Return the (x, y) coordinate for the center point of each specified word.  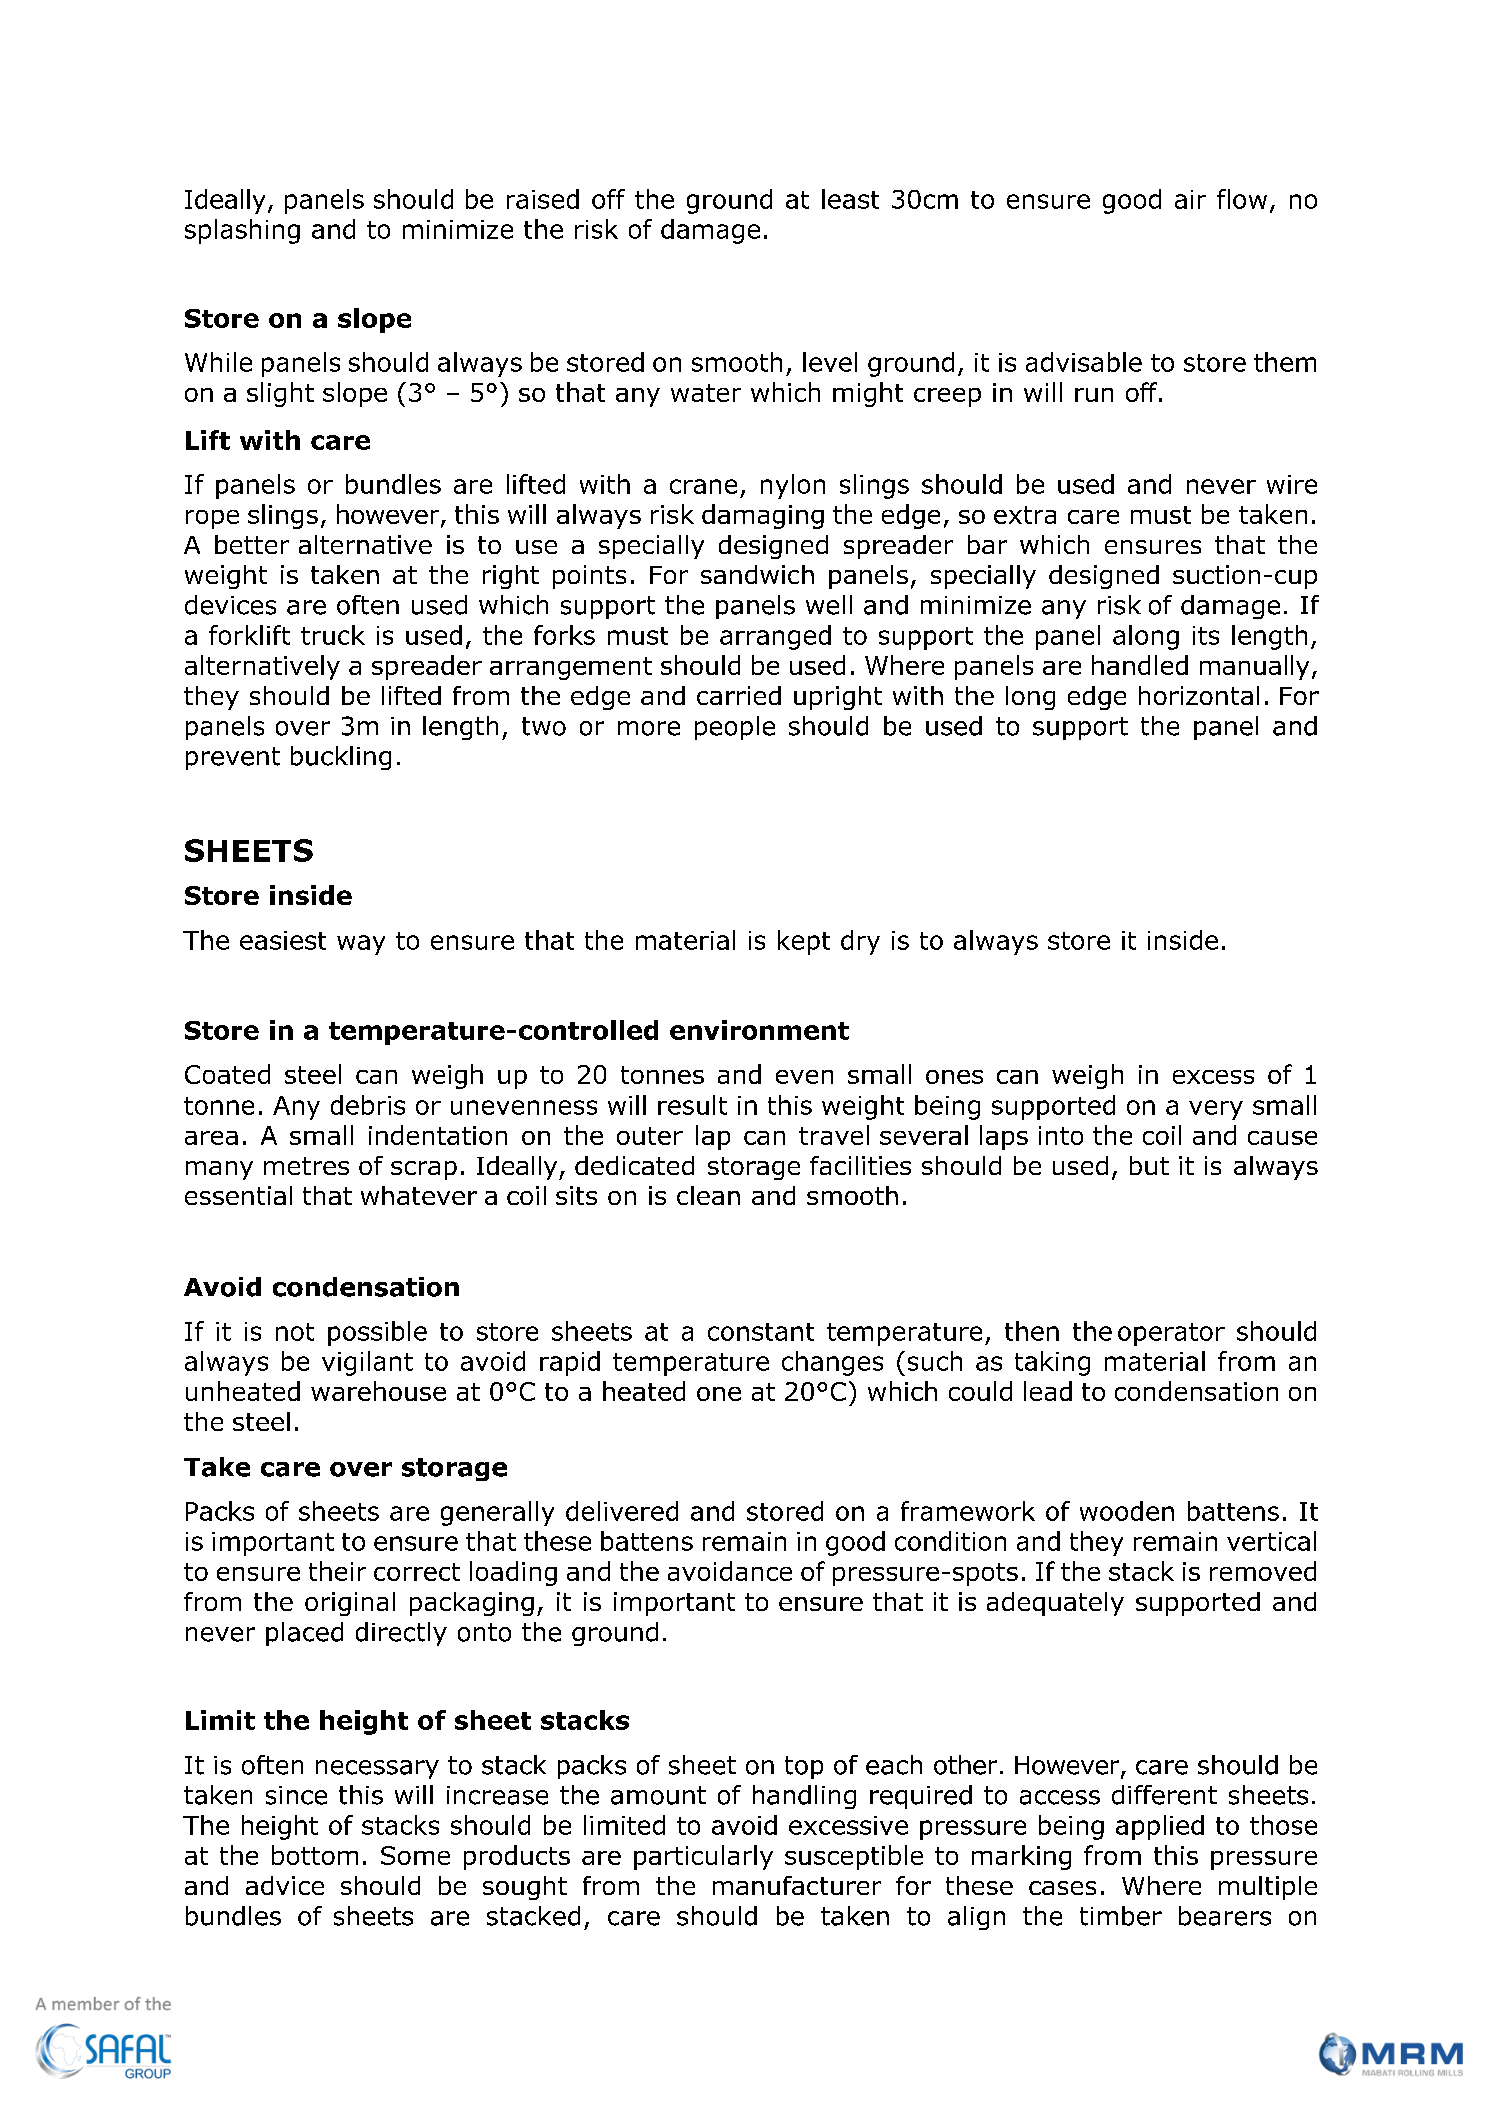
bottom (315, 1855)
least (850, 199)
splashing (242, 231)
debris (368, 1105)
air (1190, 199)
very (1216, 1110)
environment (759, 1030)
